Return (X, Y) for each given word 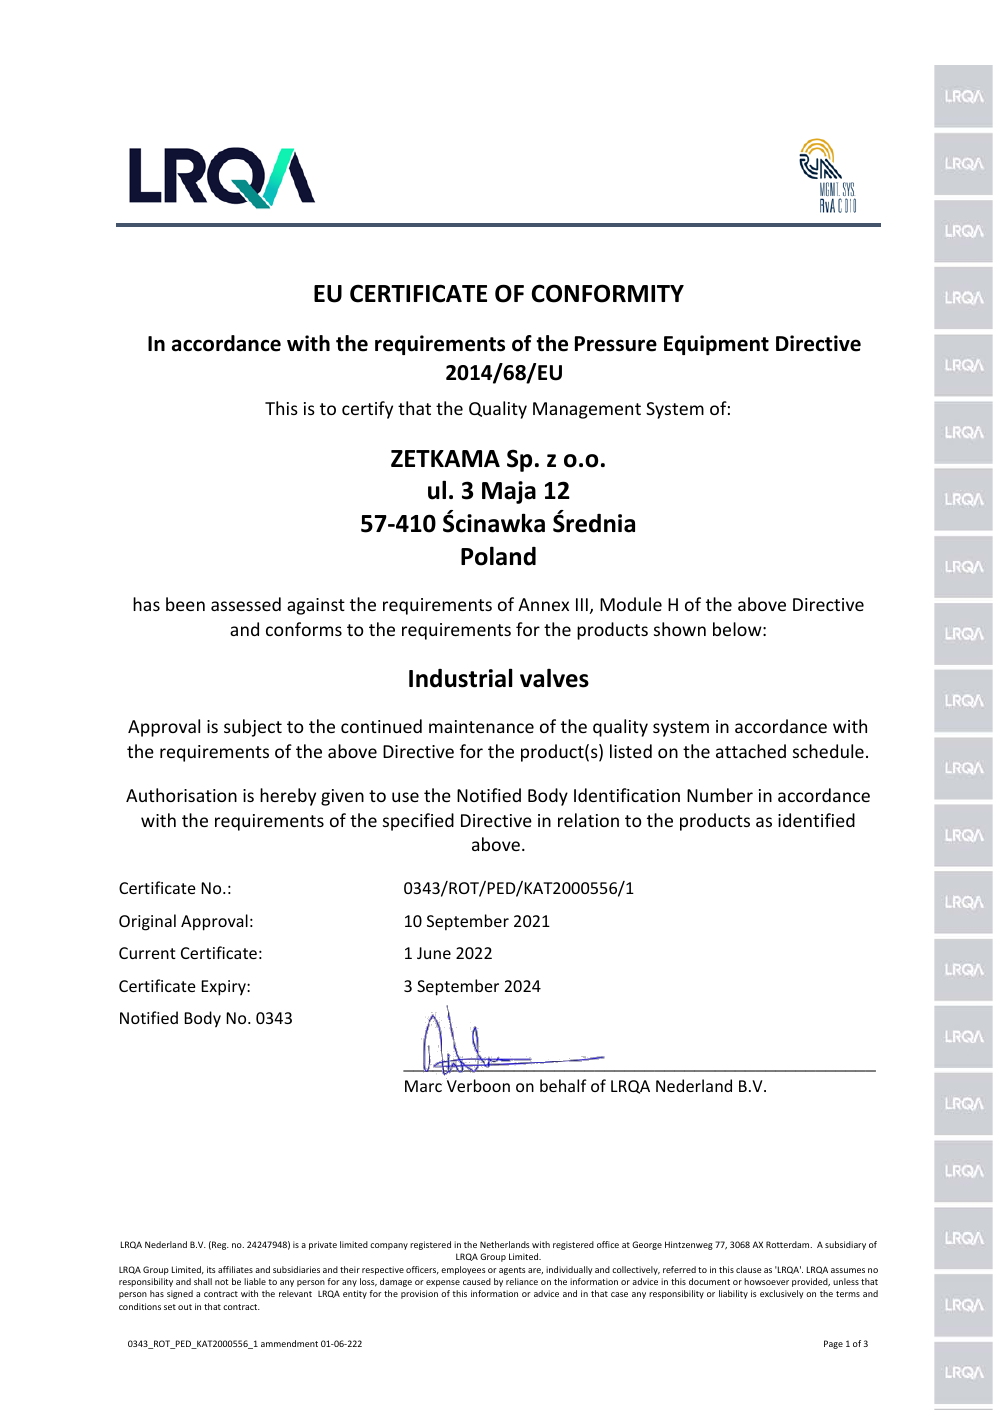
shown (680, 629)
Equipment (716, 345)
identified (816, 820)
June (434, 953)
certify (367, 410)
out (185, 1307)
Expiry (224, 988)
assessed (246, 604)
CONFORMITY (608, 293)
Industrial (461, 678)
